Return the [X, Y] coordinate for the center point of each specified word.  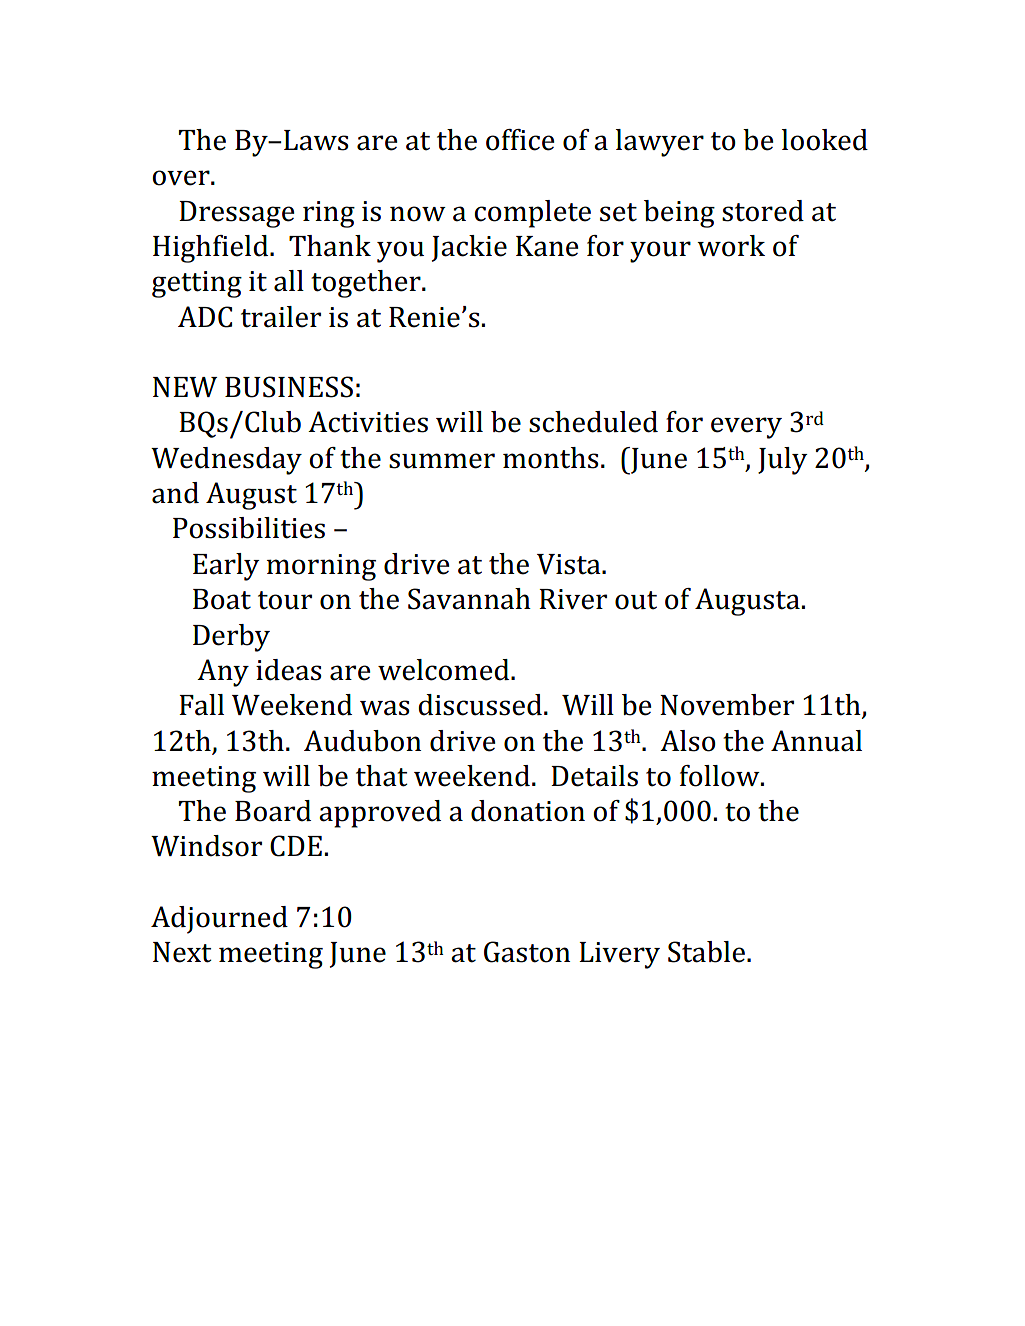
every [746, 428]
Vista [570, 564]
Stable [706, 952]
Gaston [527, 952]
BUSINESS [289, 387]
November [727, 705]
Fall [201, 705]
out [636, 600]
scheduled [593, 422]
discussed [480, 705]
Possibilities [249, 528]
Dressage [236, 214]
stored [763, 211]
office [520, 140]
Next [182, 952]
